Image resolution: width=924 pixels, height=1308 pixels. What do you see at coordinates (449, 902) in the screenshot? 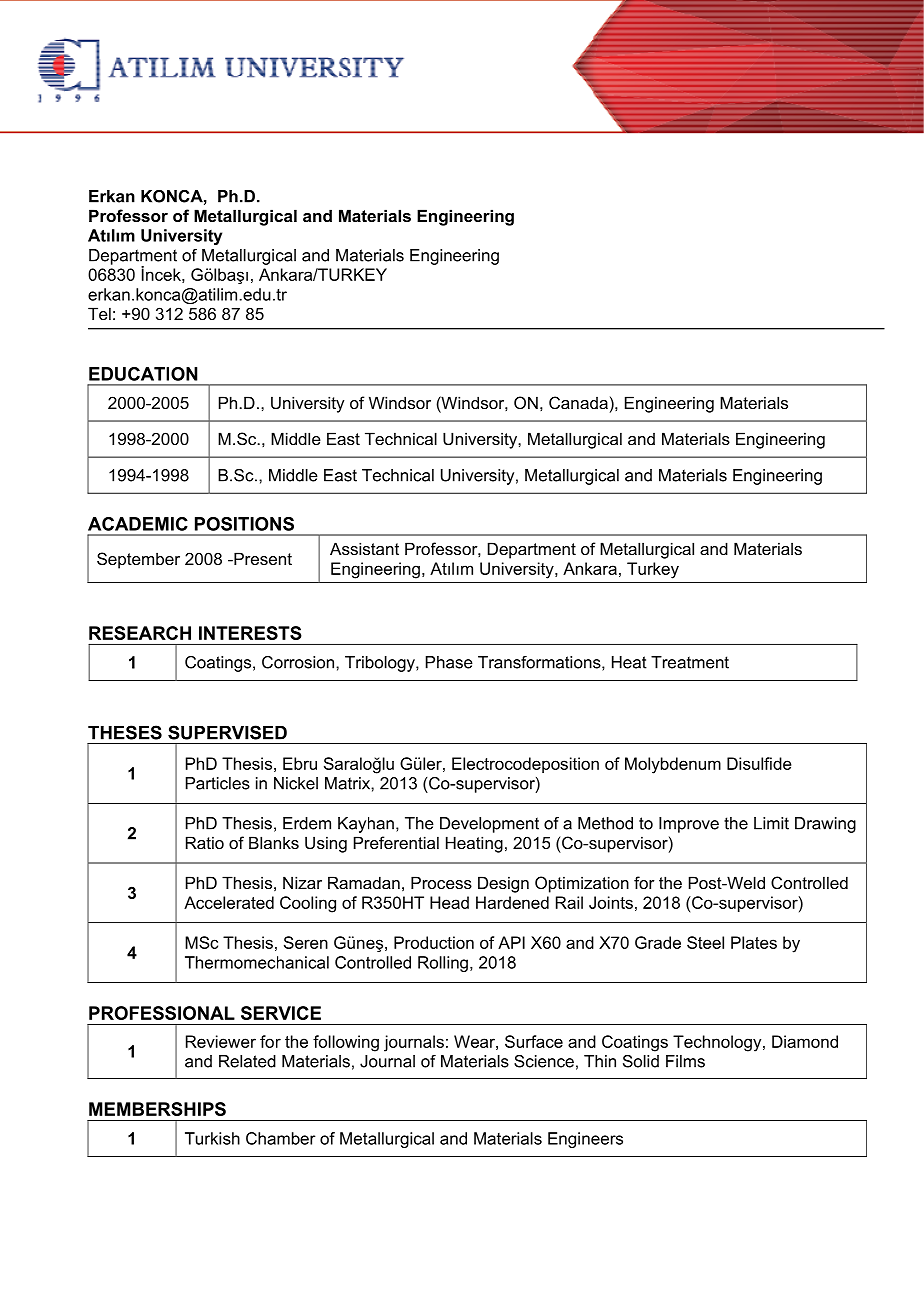
I see `Head` at bounding box center [449, 902].
